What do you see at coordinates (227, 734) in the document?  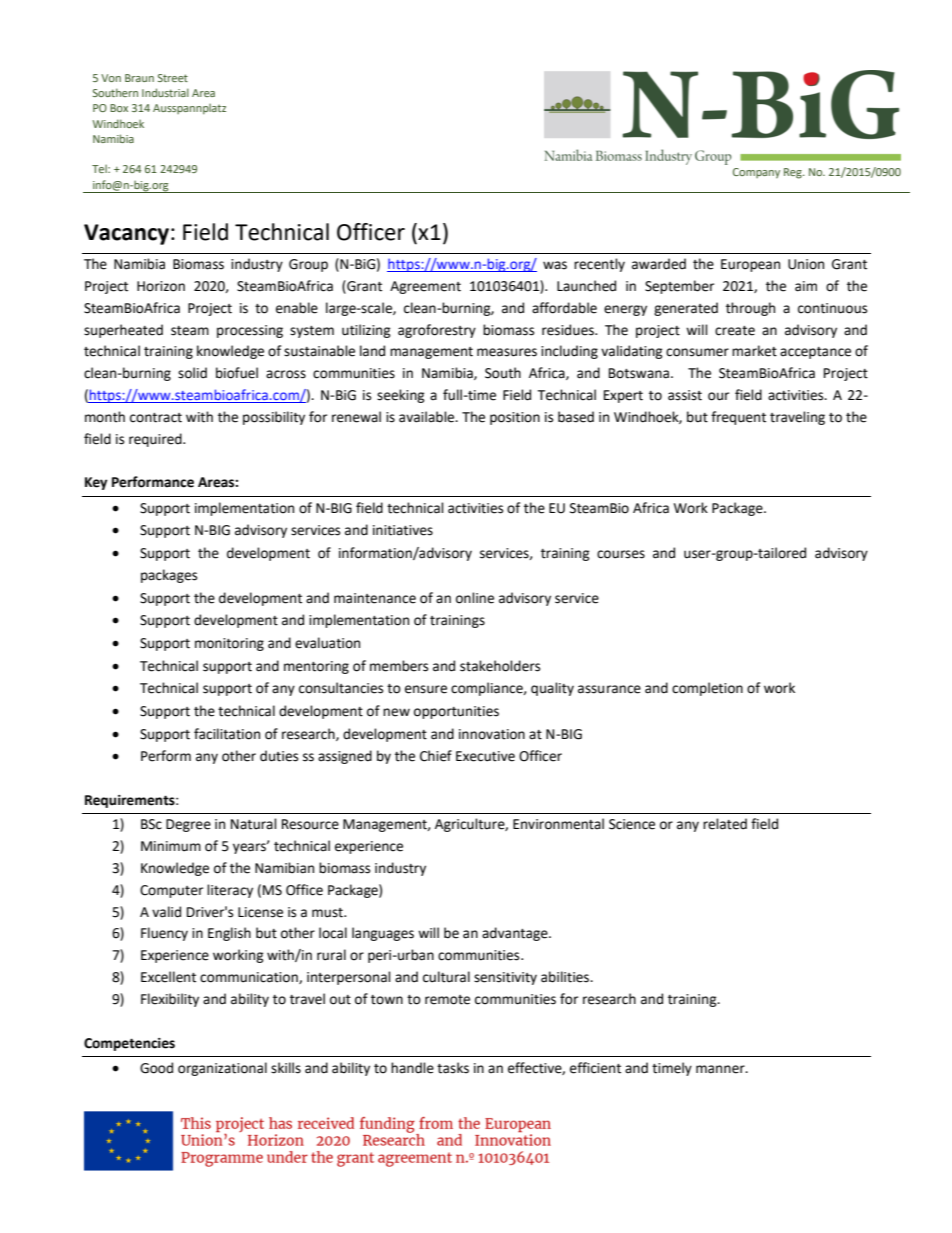 I see `facilitation` at bounding box center [227, 734].
